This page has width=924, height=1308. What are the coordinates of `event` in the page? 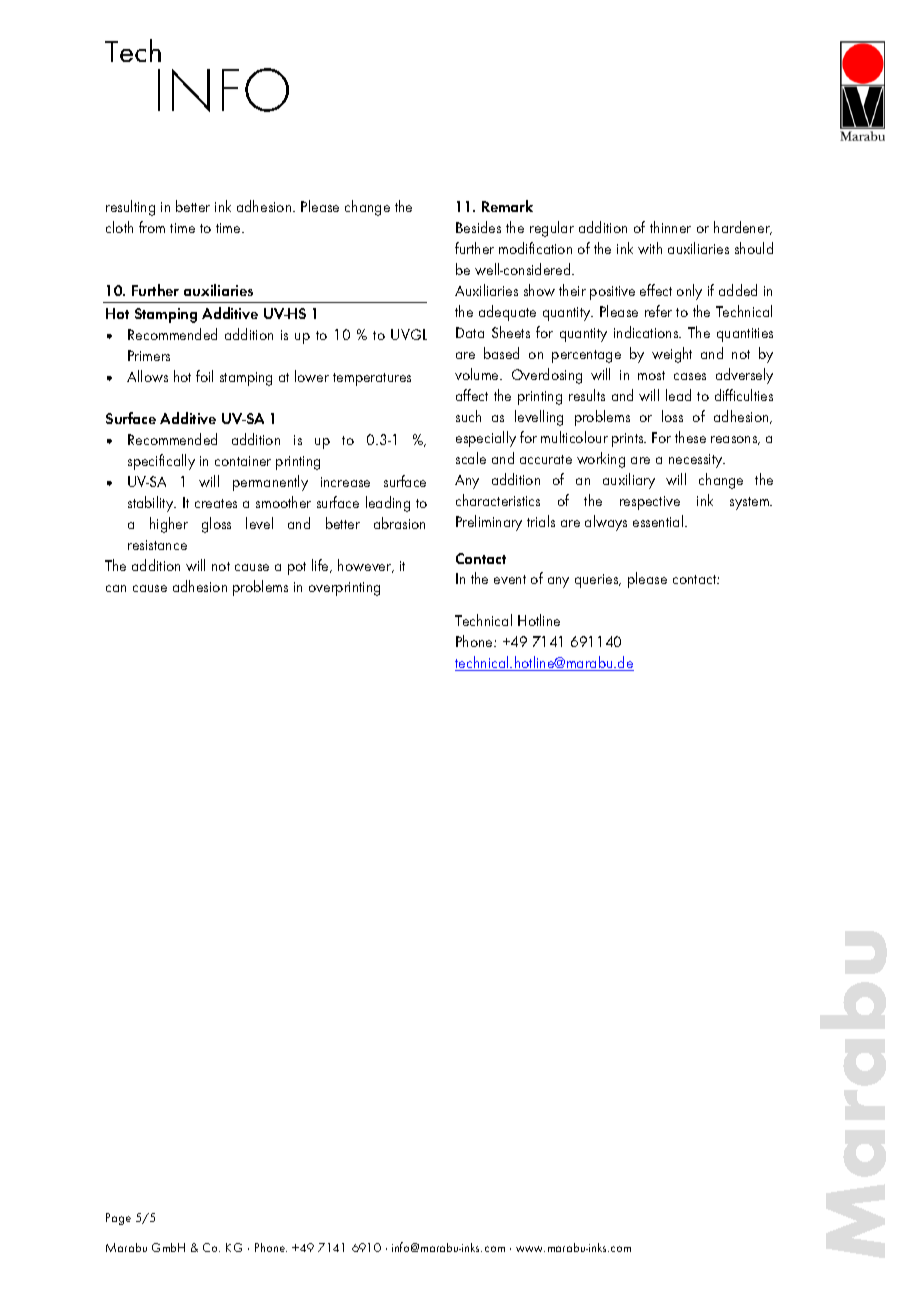 It's located at (510, 579).
